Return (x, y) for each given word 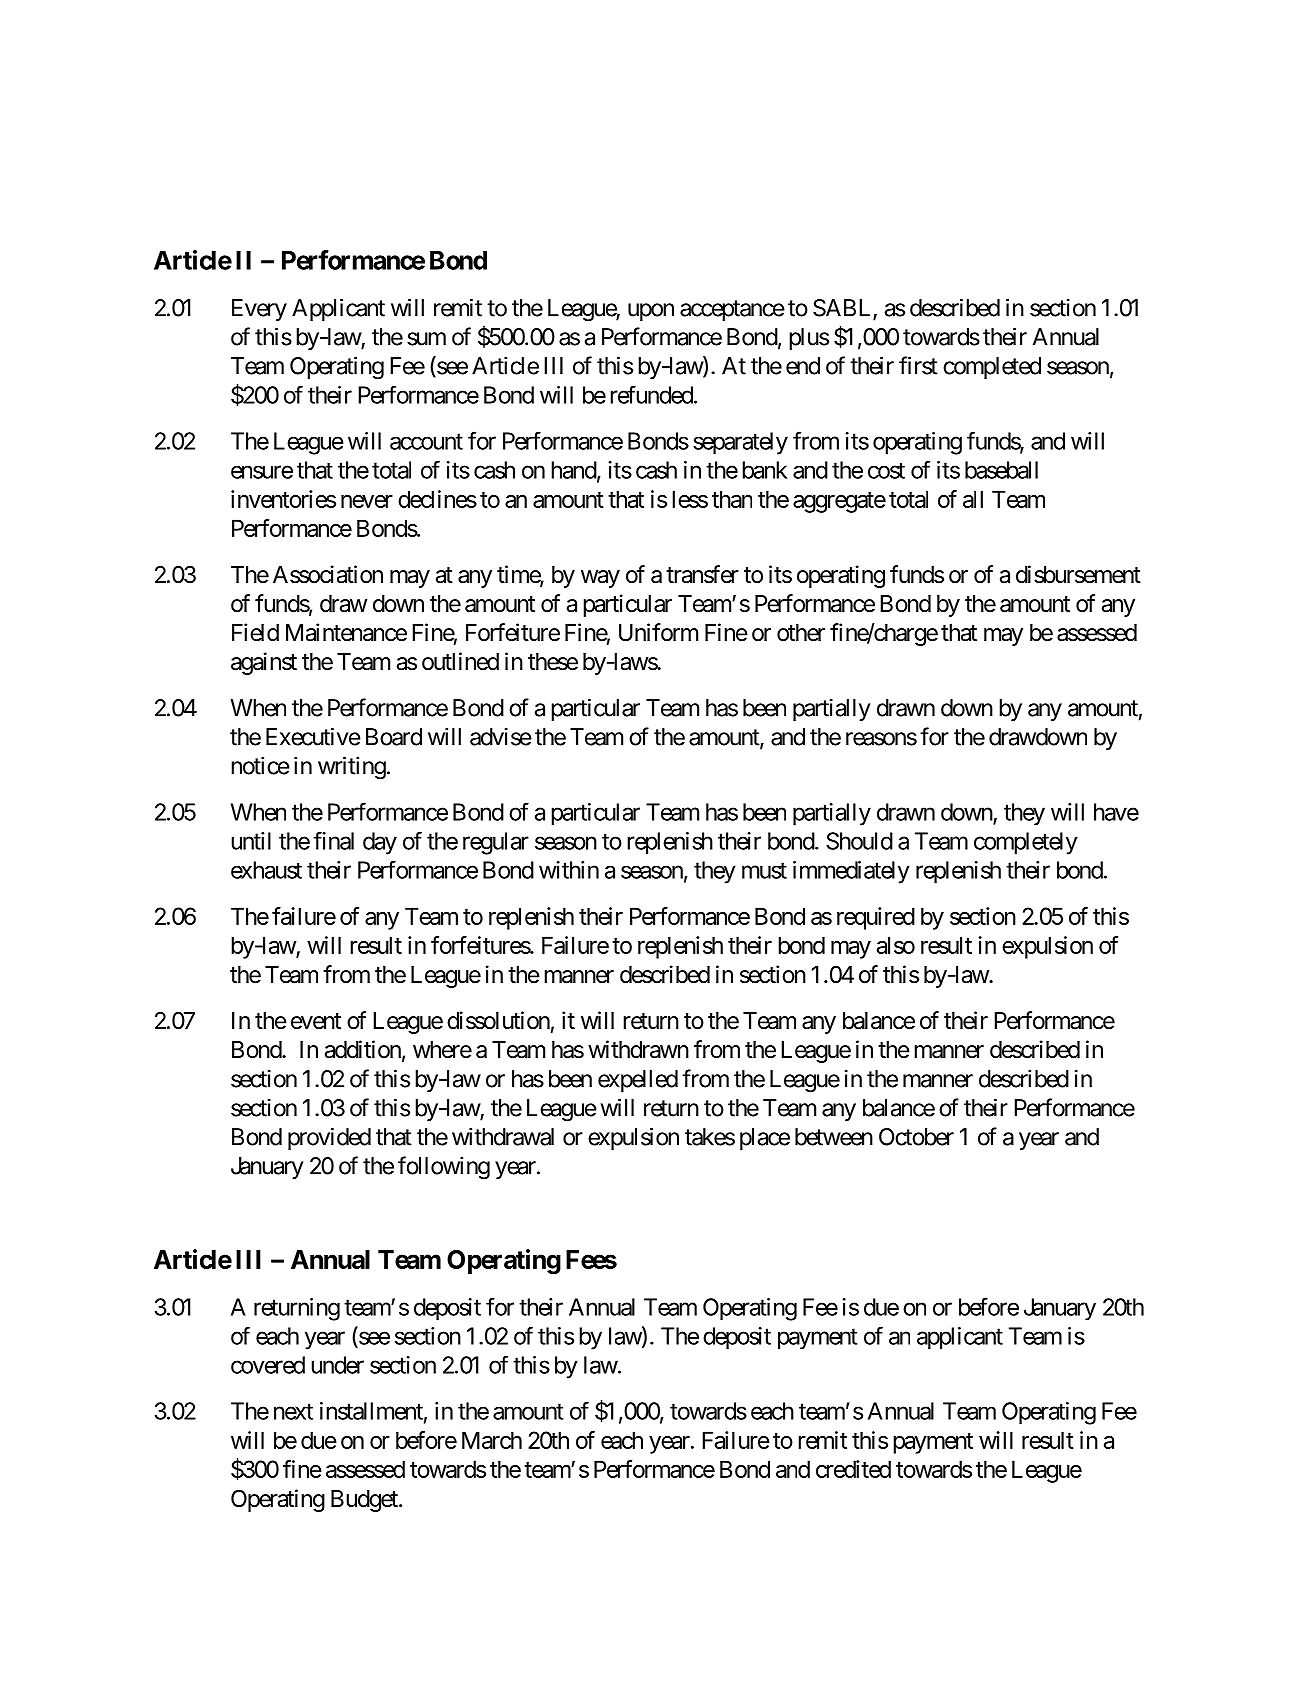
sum (426, 339)
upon (651, 312)
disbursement (1078, 574)
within (569, 870)
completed (992, 368)
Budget (365, 1501)
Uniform (658, 632)
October (916, 1137)
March (492, 1440)
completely (1026, 843)
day (380, 843)
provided (329, 1138)
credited (853, 1469)
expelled (638, 1081)
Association (328, 574)
